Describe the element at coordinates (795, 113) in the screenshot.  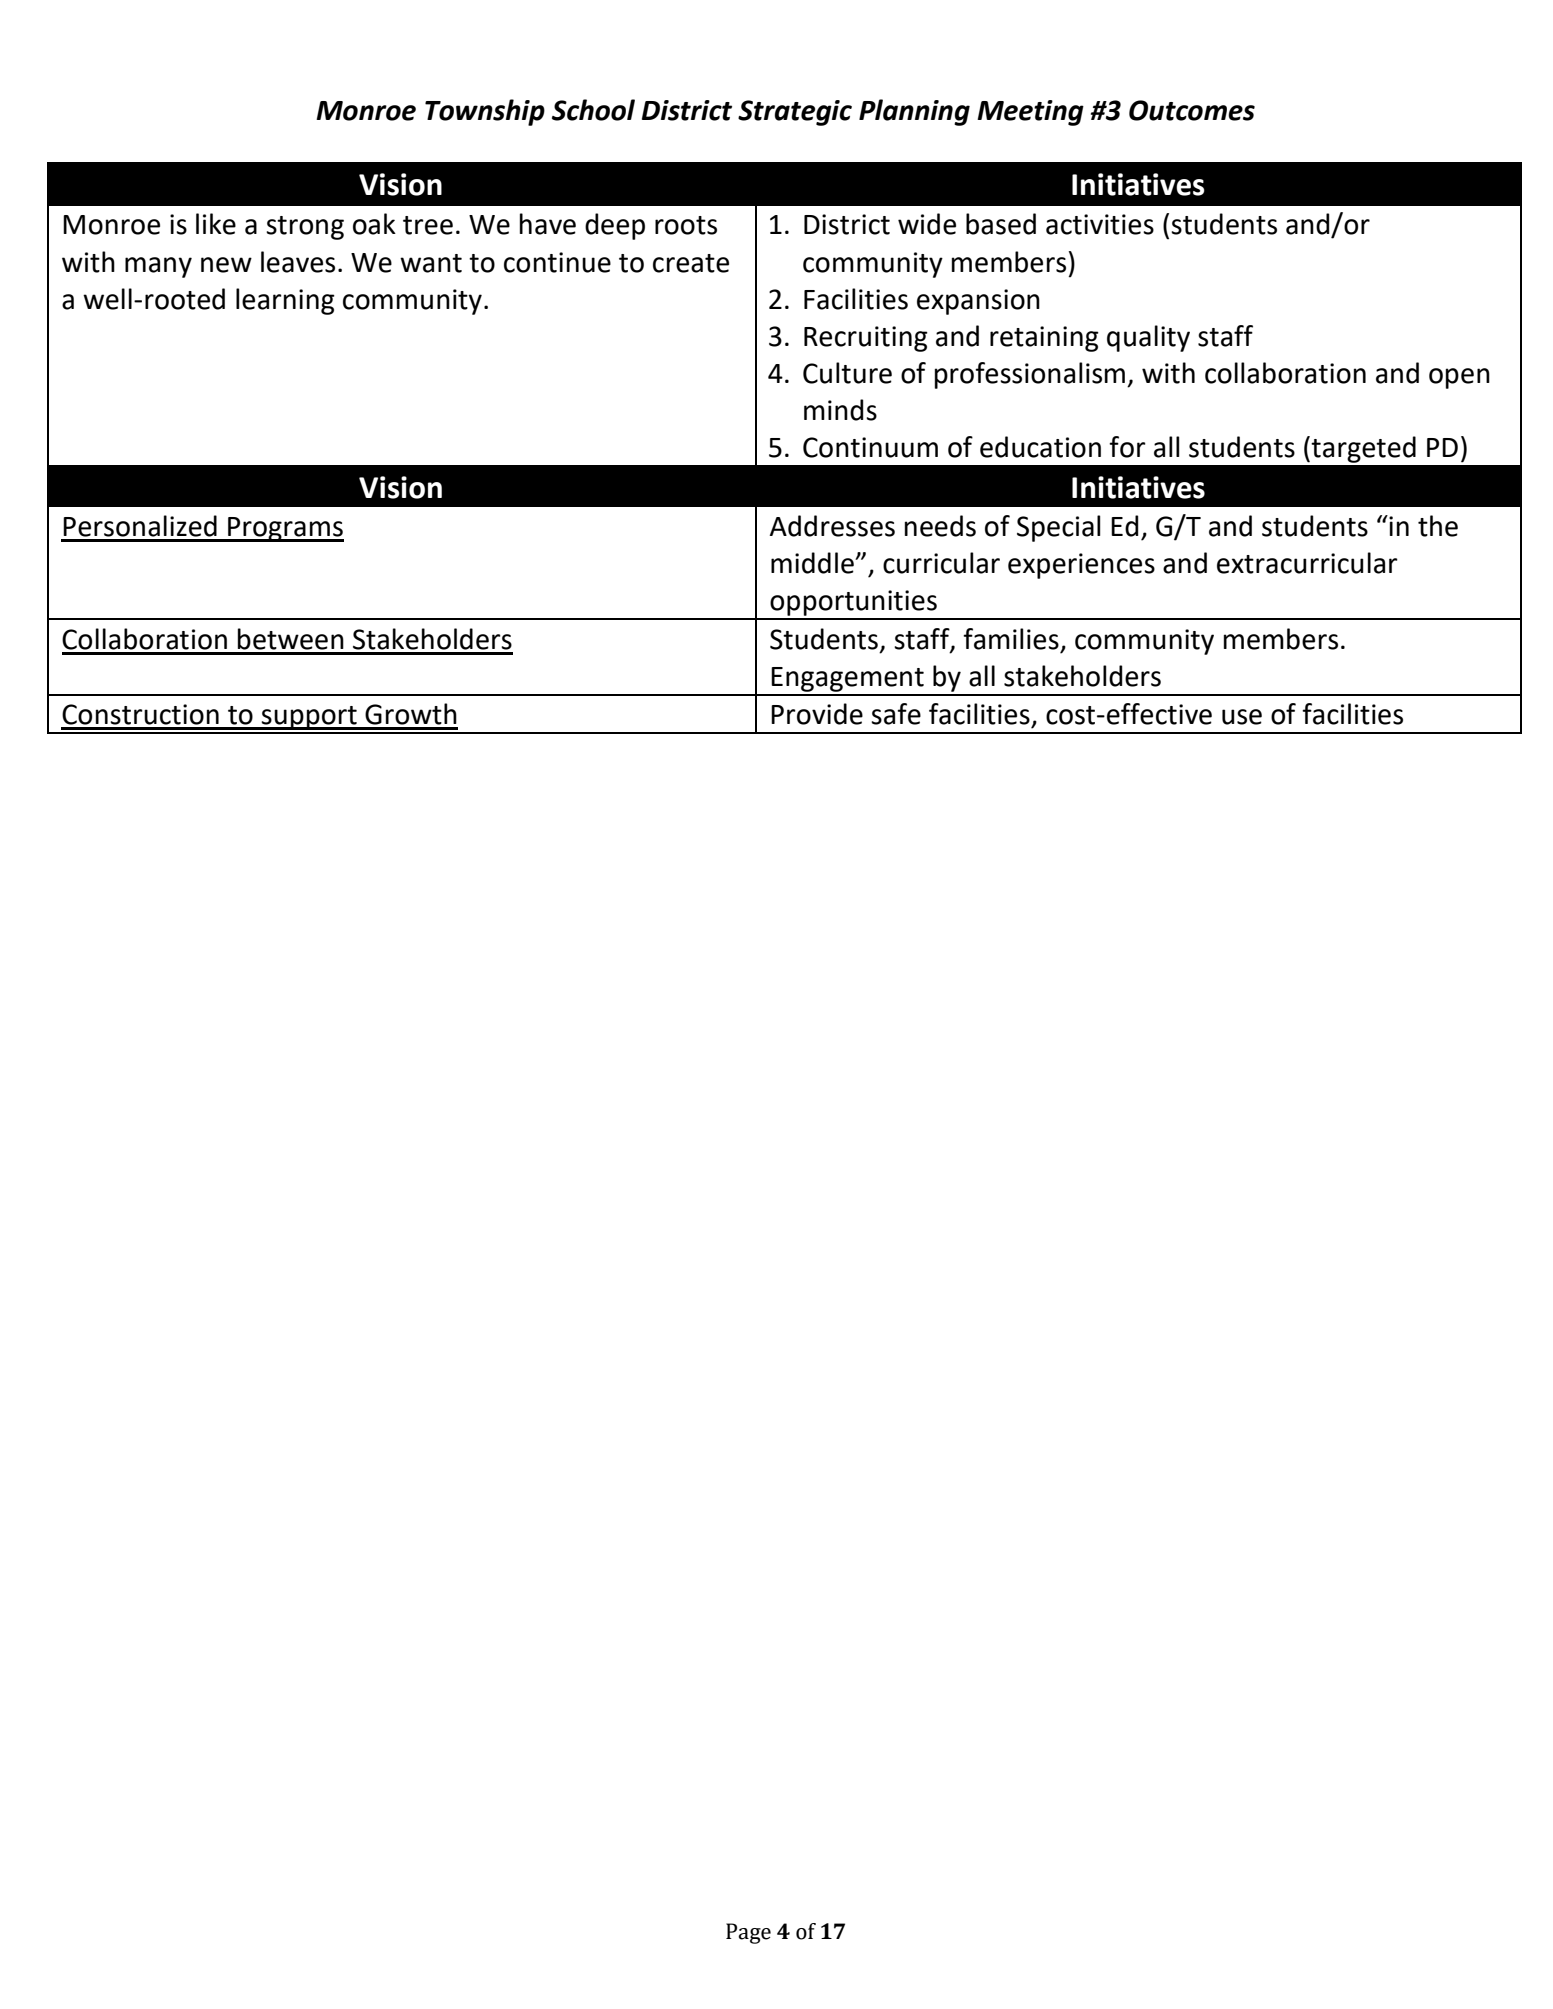
I see `Strategic` at that location.
